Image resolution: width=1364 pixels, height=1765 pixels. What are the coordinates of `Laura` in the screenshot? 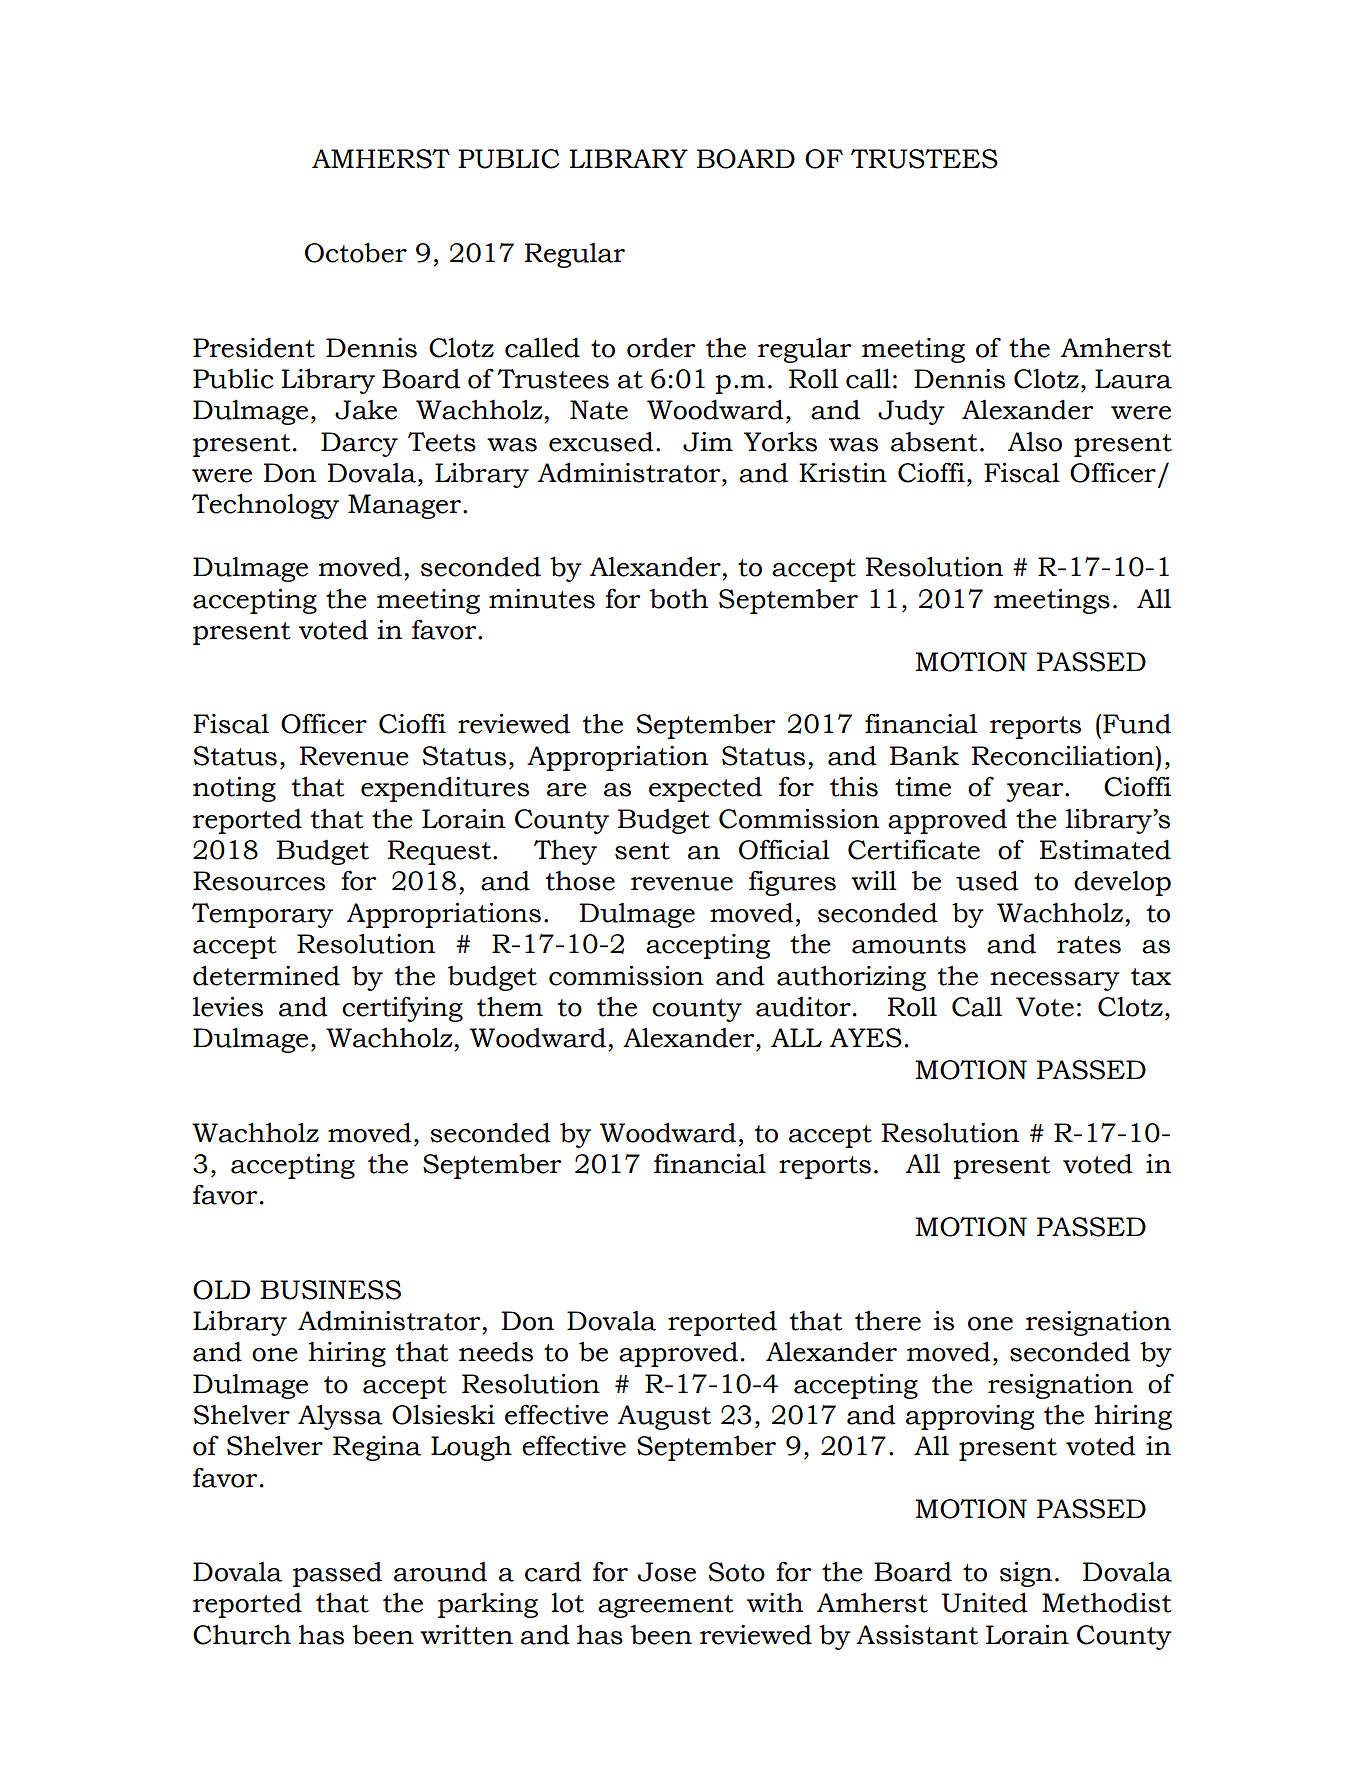 It's located at (1133, 379).
